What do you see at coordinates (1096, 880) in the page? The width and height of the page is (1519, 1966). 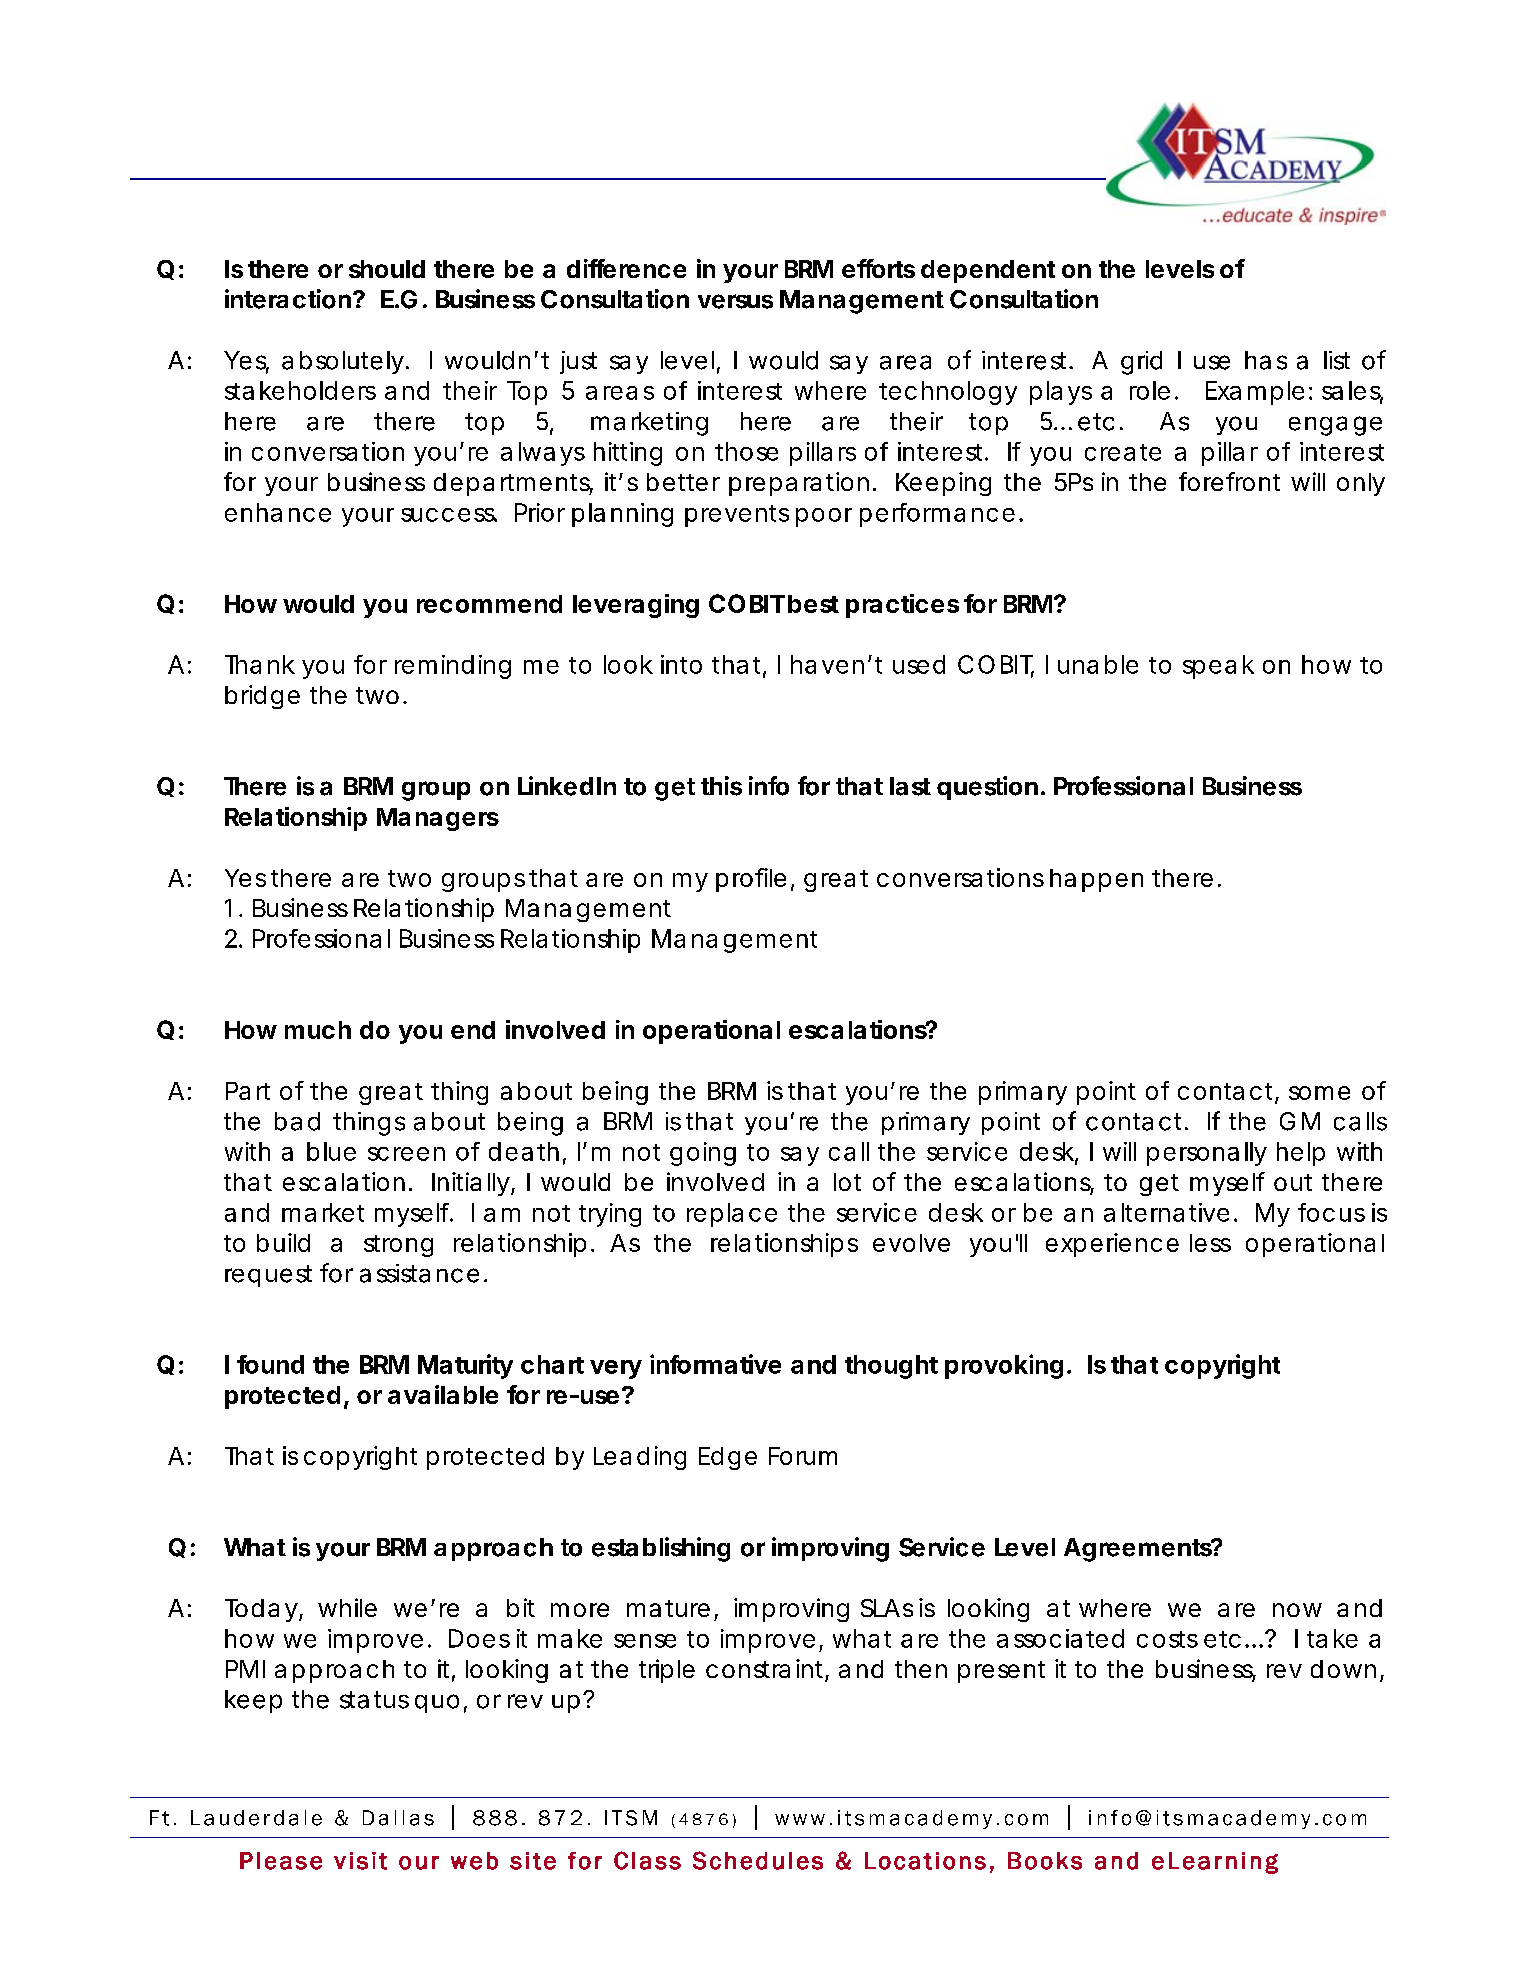 I see `happen` at bounding box center [1096, 880].
